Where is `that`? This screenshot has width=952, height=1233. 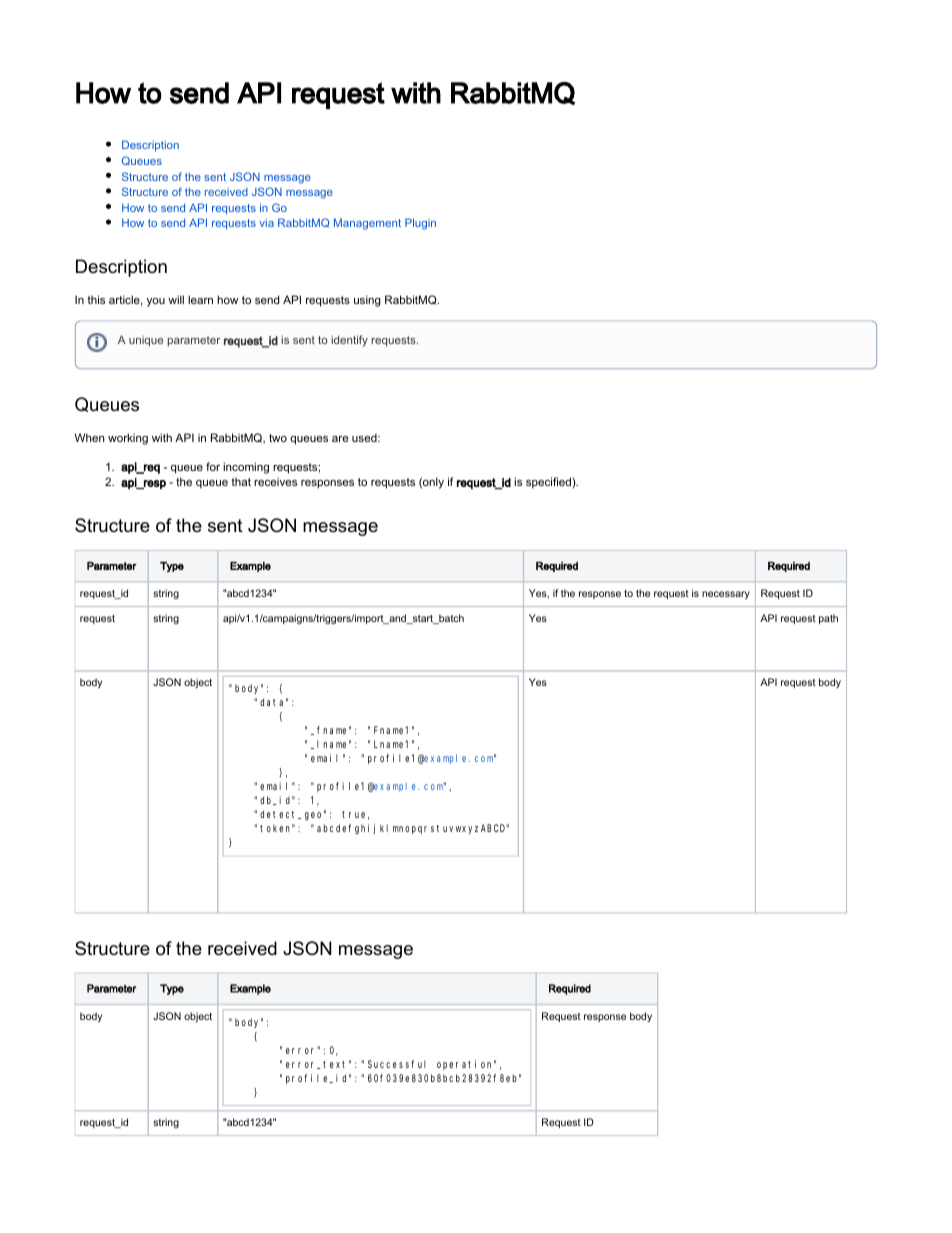
that is located at coordinates (241, 481).
